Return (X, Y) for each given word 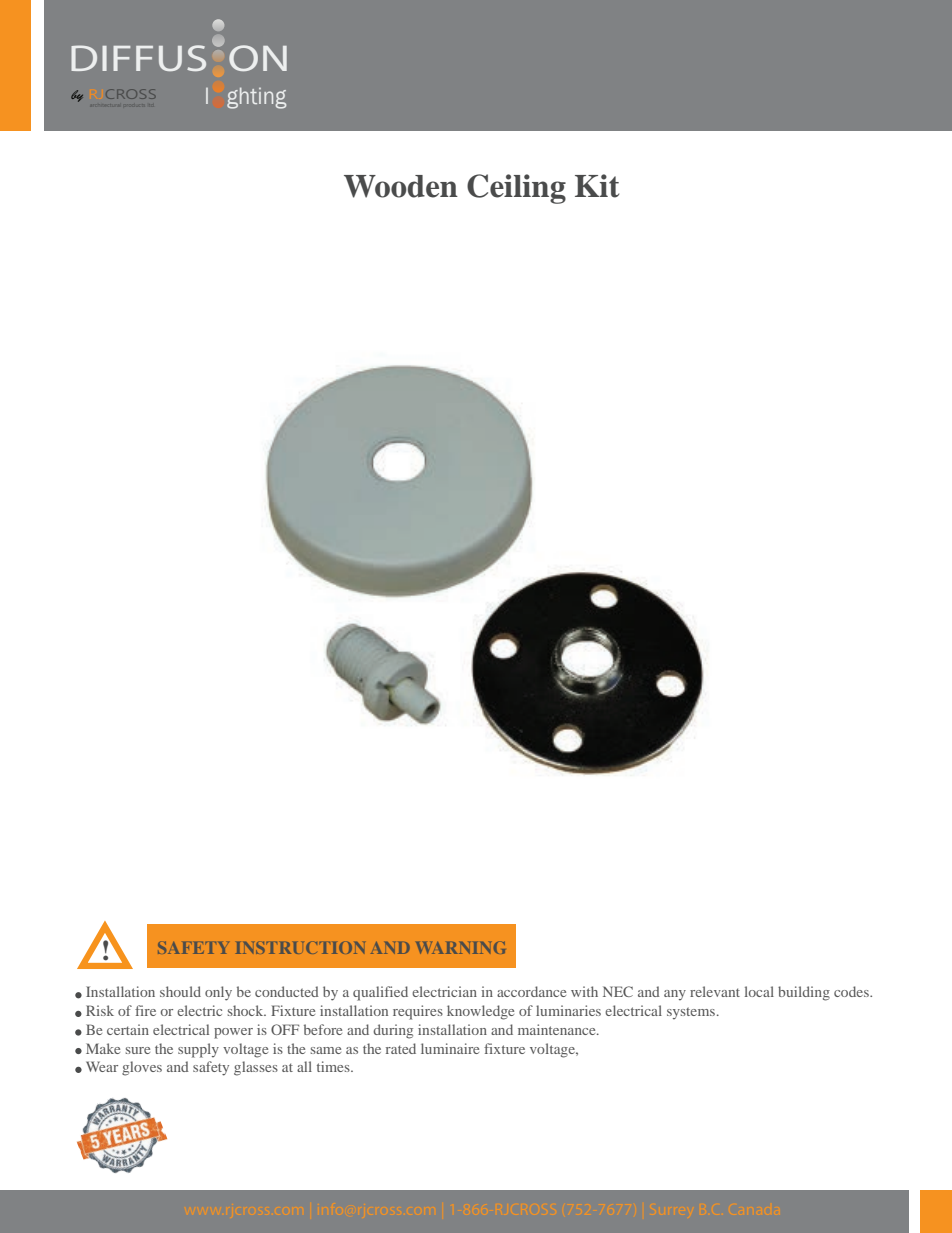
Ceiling (516, 189)
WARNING (460, 948)
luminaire (450, 1048)
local (759, 991)
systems (692, 1013)
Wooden (401, 186)
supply (198, 1050)
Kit (597, 186)
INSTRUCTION (300, 947)
